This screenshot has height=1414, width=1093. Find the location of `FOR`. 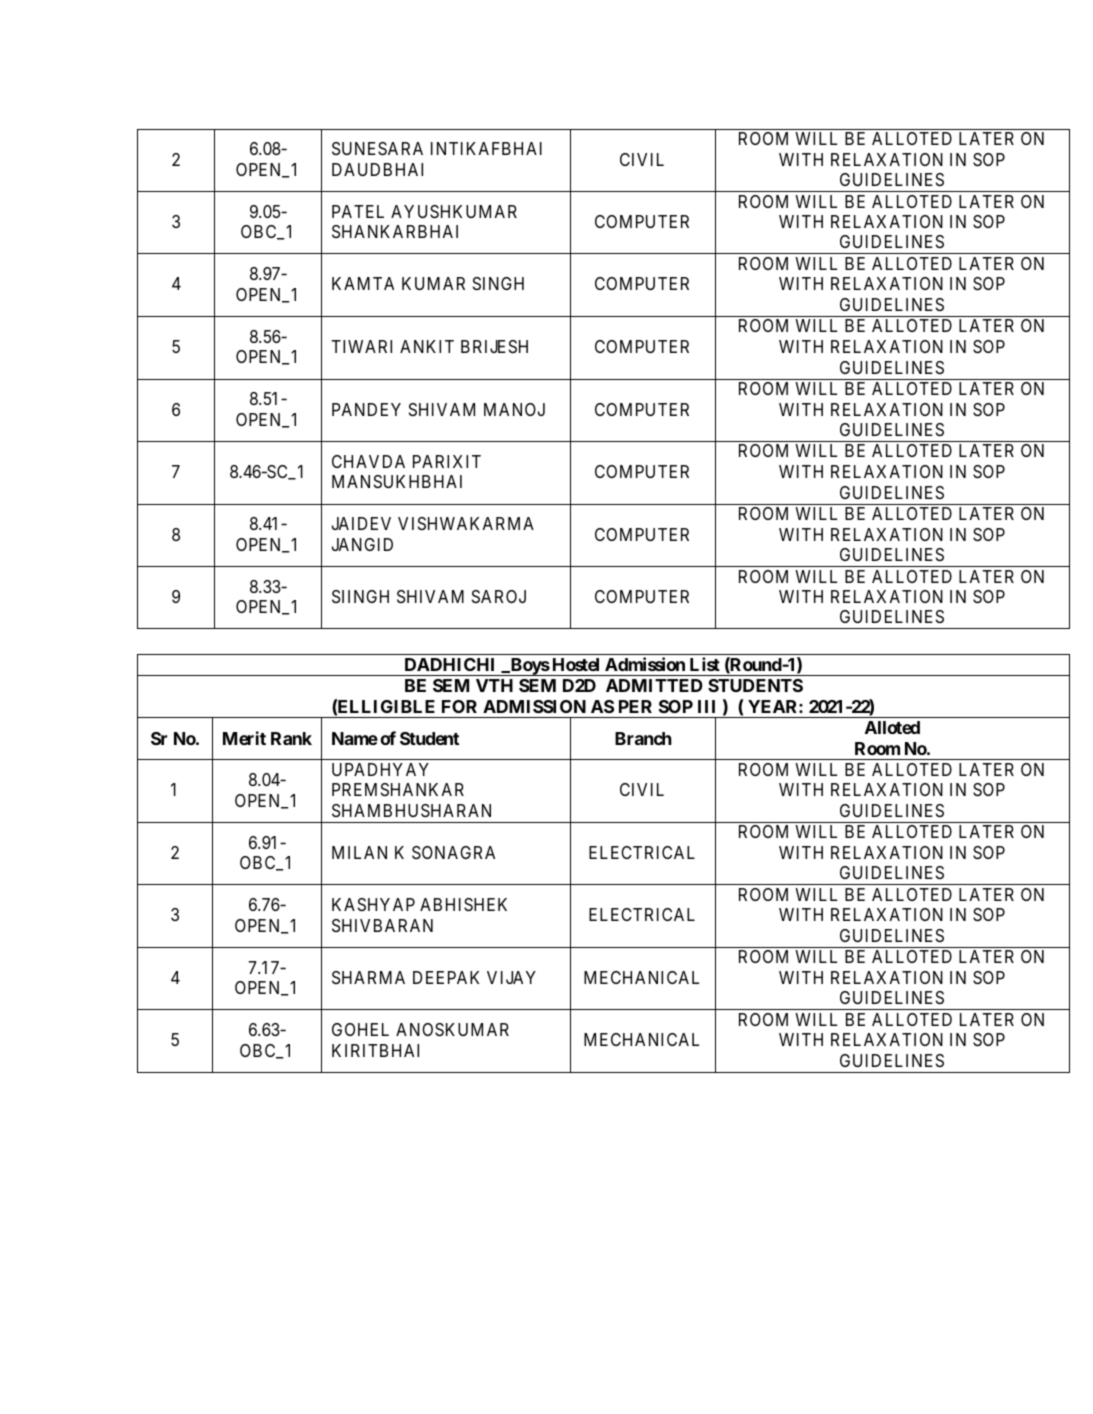

FOR is located at coordinates (459, 706).
